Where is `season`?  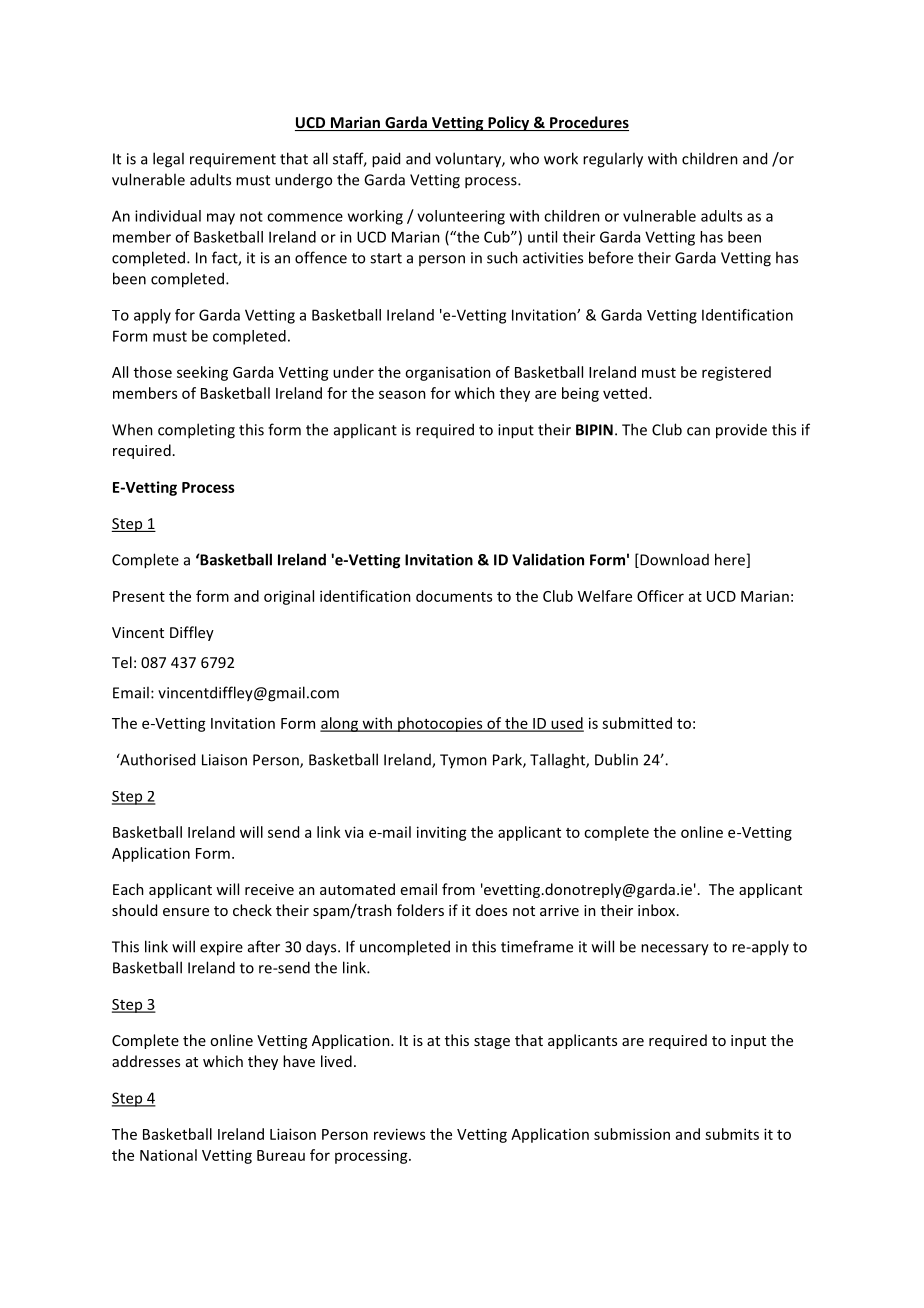 season is located at coordinates (402, 394).
